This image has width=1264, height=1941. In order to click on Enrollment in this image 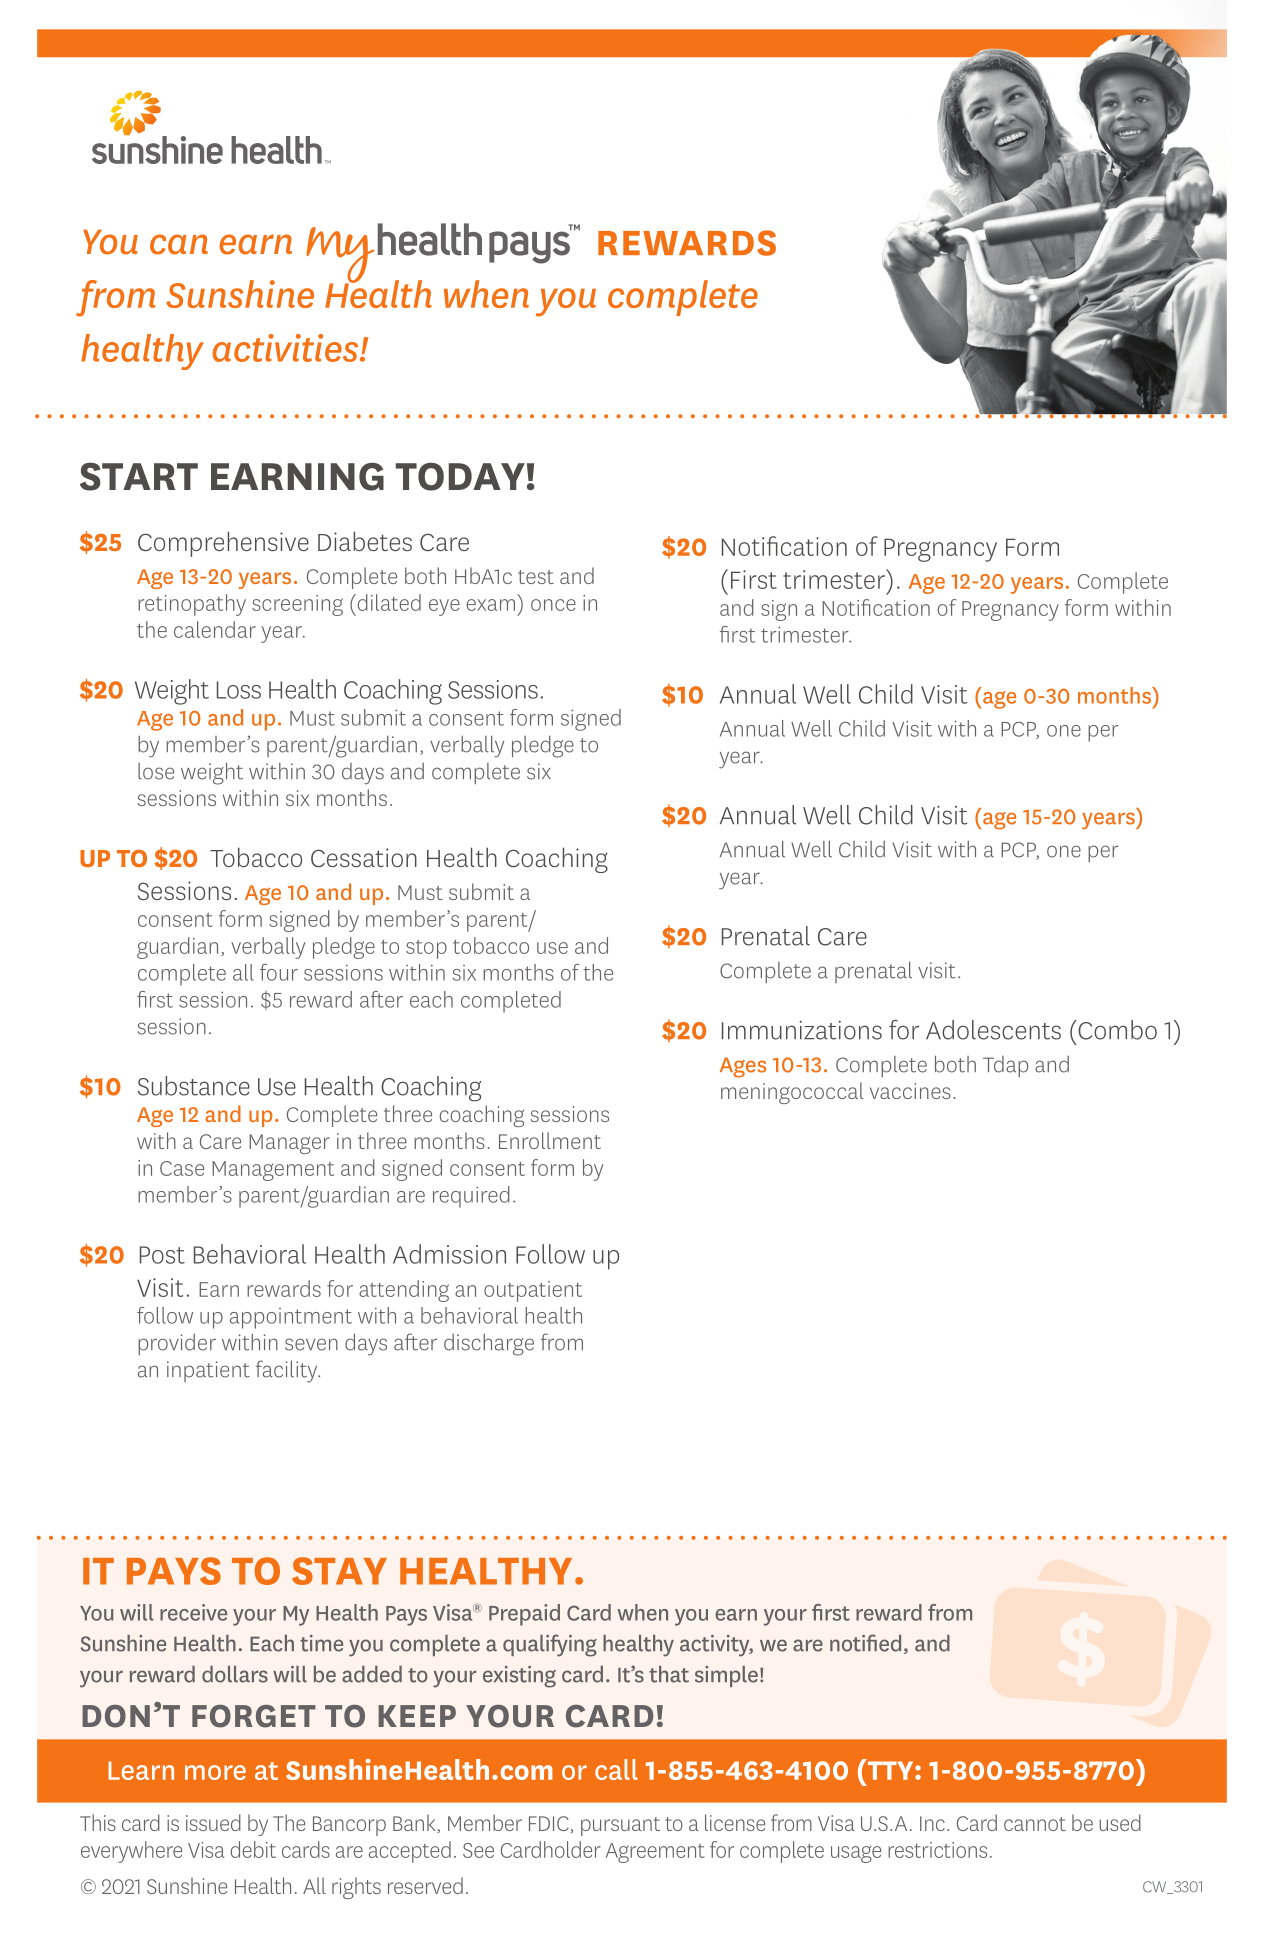, I will do `click(550, 1140)`.
